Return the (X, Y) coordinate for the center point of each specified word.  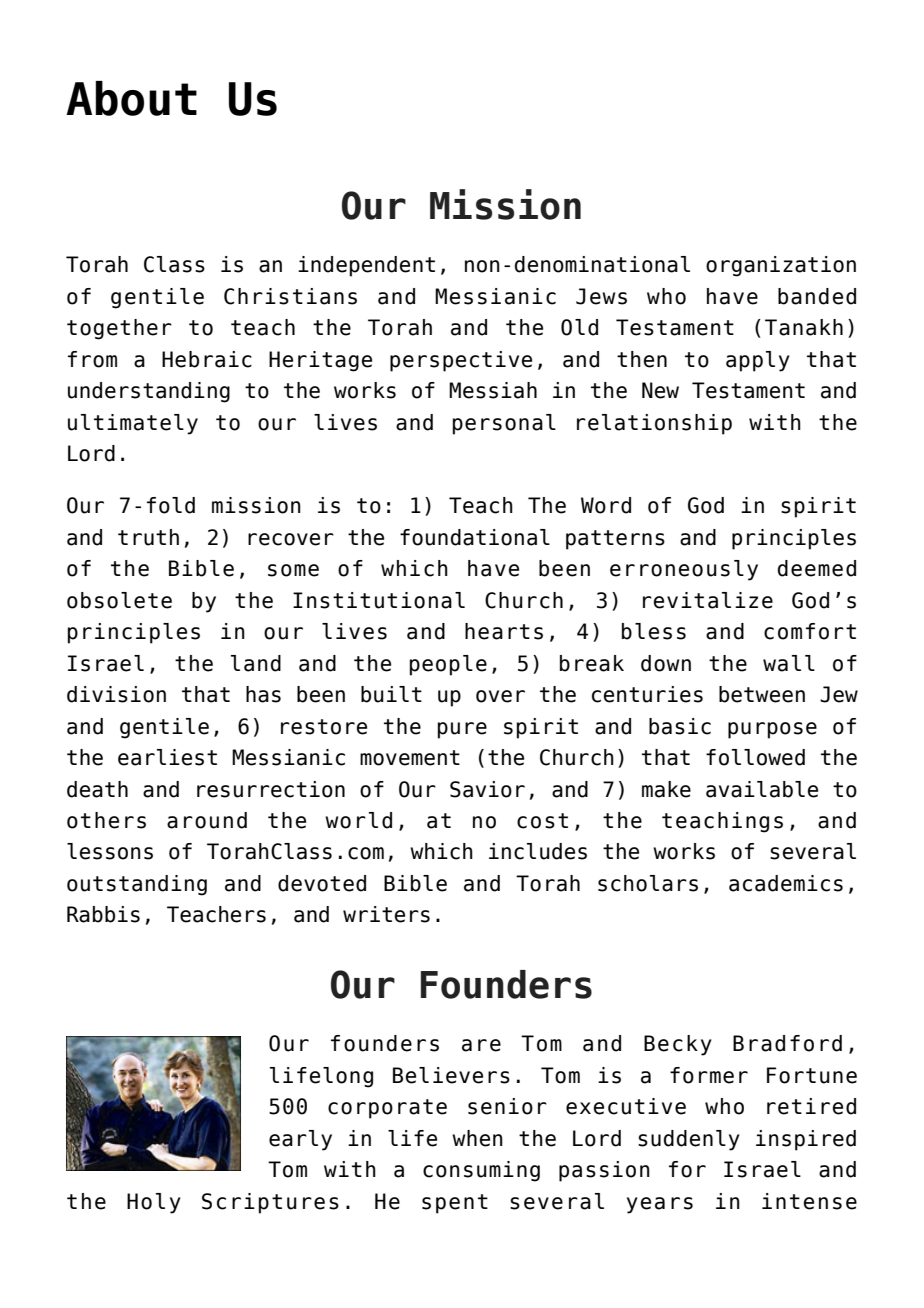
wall (789, 663)
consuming (481, 1171)
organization (781, 266)
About (131, 98)
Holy (154, 1203)
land (256, 663)
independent (366, 266)
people (448, 665)
